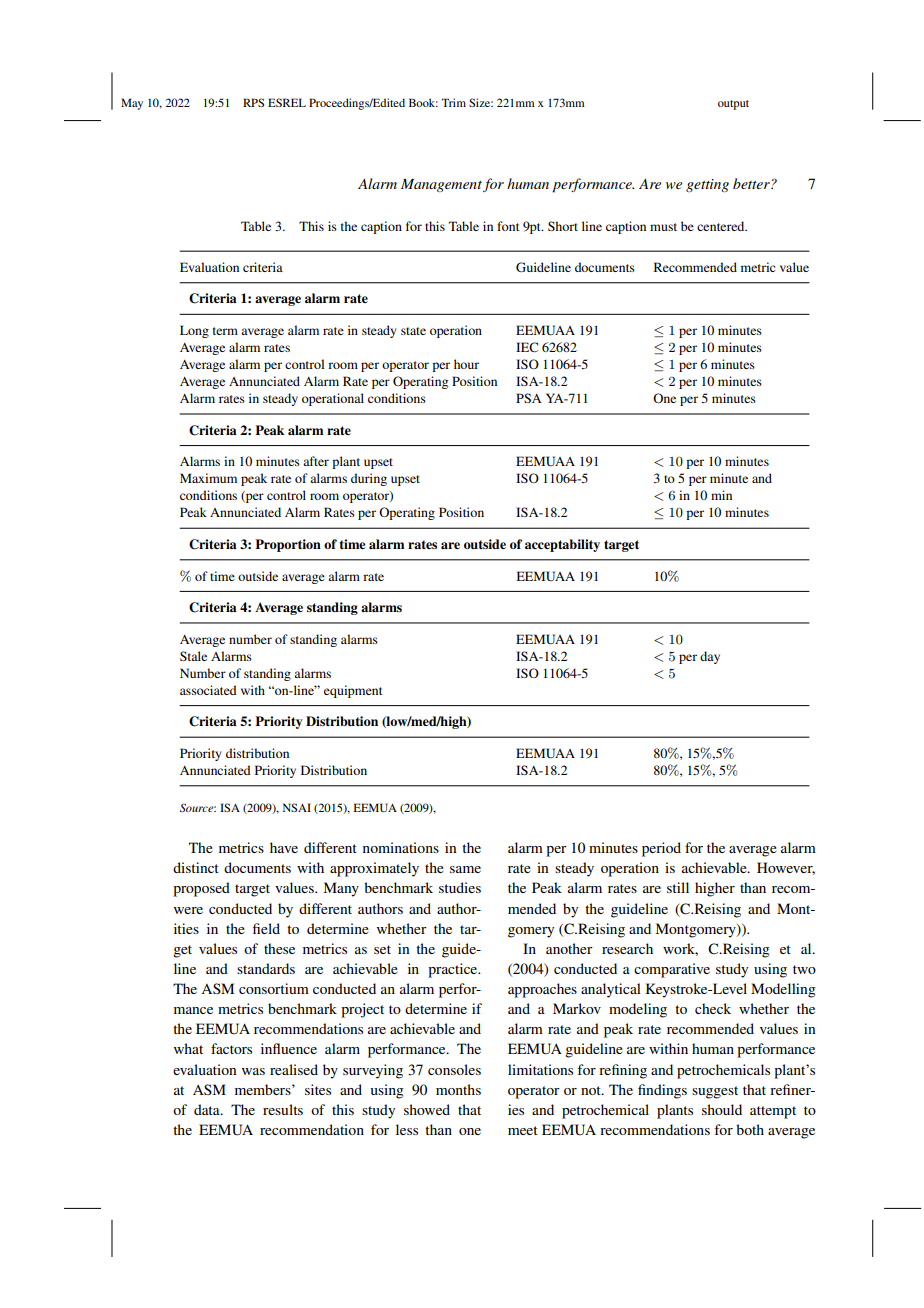  What do you see at coordinates (454, 102) in the page?
I see `Trim` at bounding box center [454, 102].
